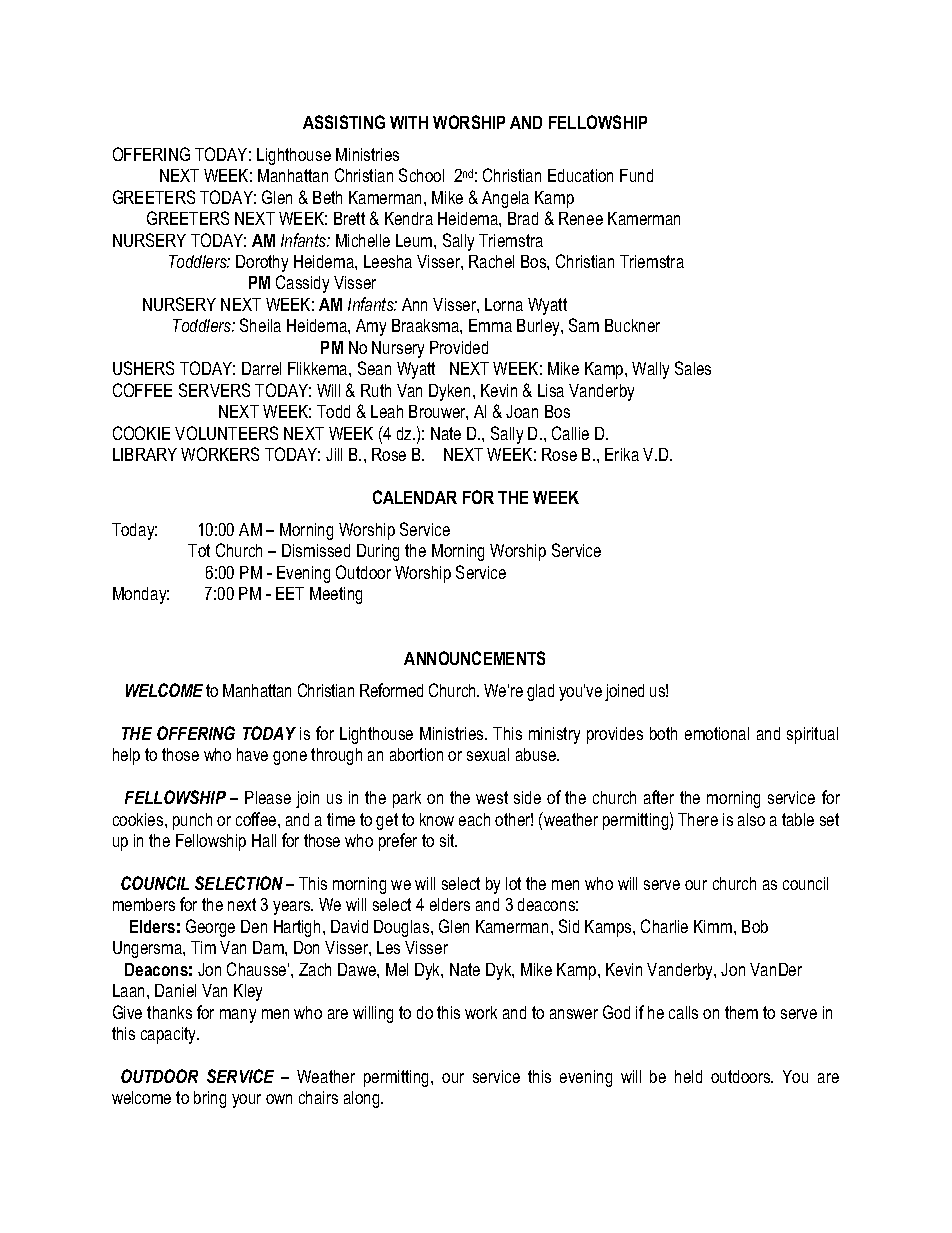 This page has width=952, height=1233. What do you see at coordinates (717, 733) in the page?
I see `emotional` at bounding box center [717, 733].
